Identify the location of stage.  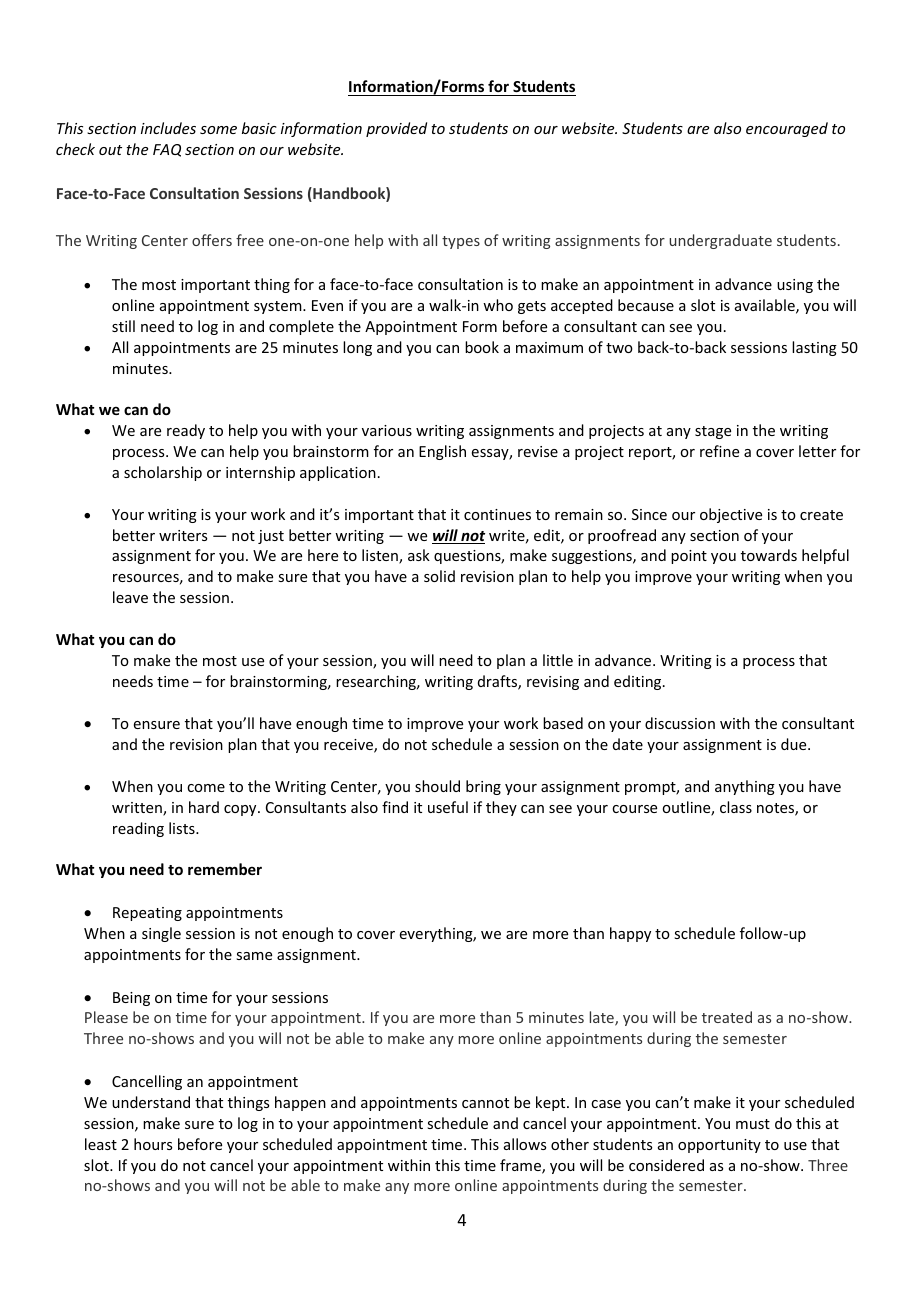
(713, 432).
